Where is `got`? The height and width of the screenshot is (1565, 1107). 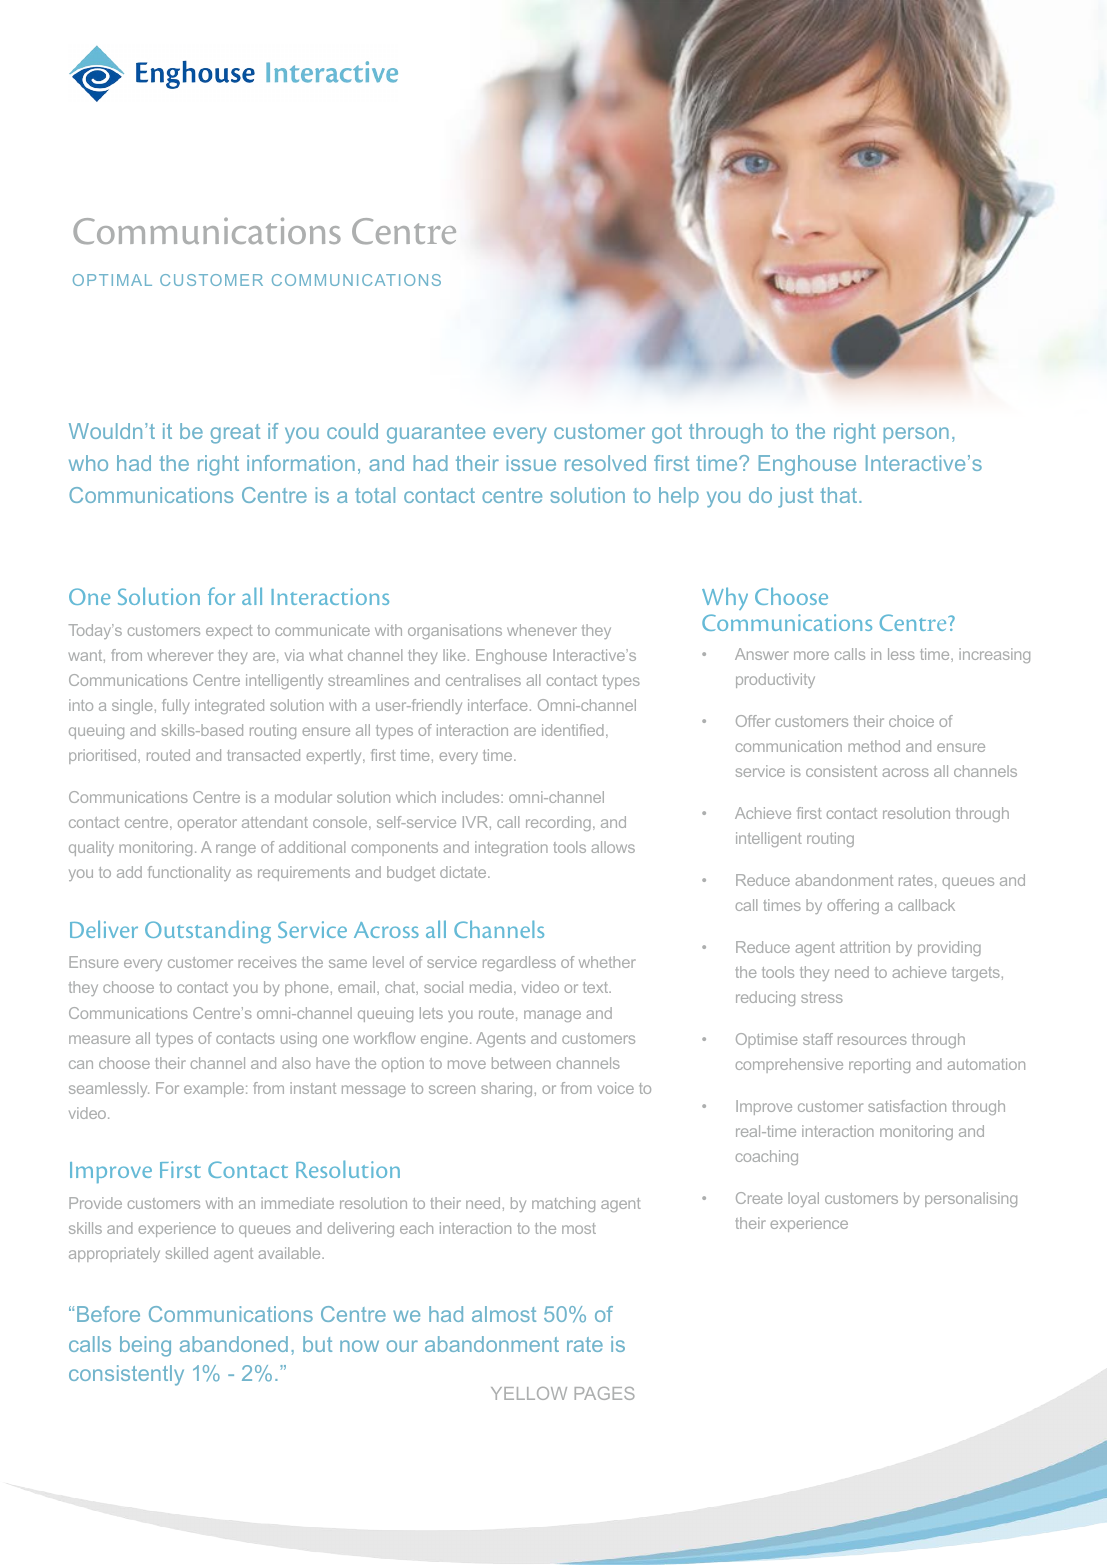 got is located at coordinates (667, 434).
